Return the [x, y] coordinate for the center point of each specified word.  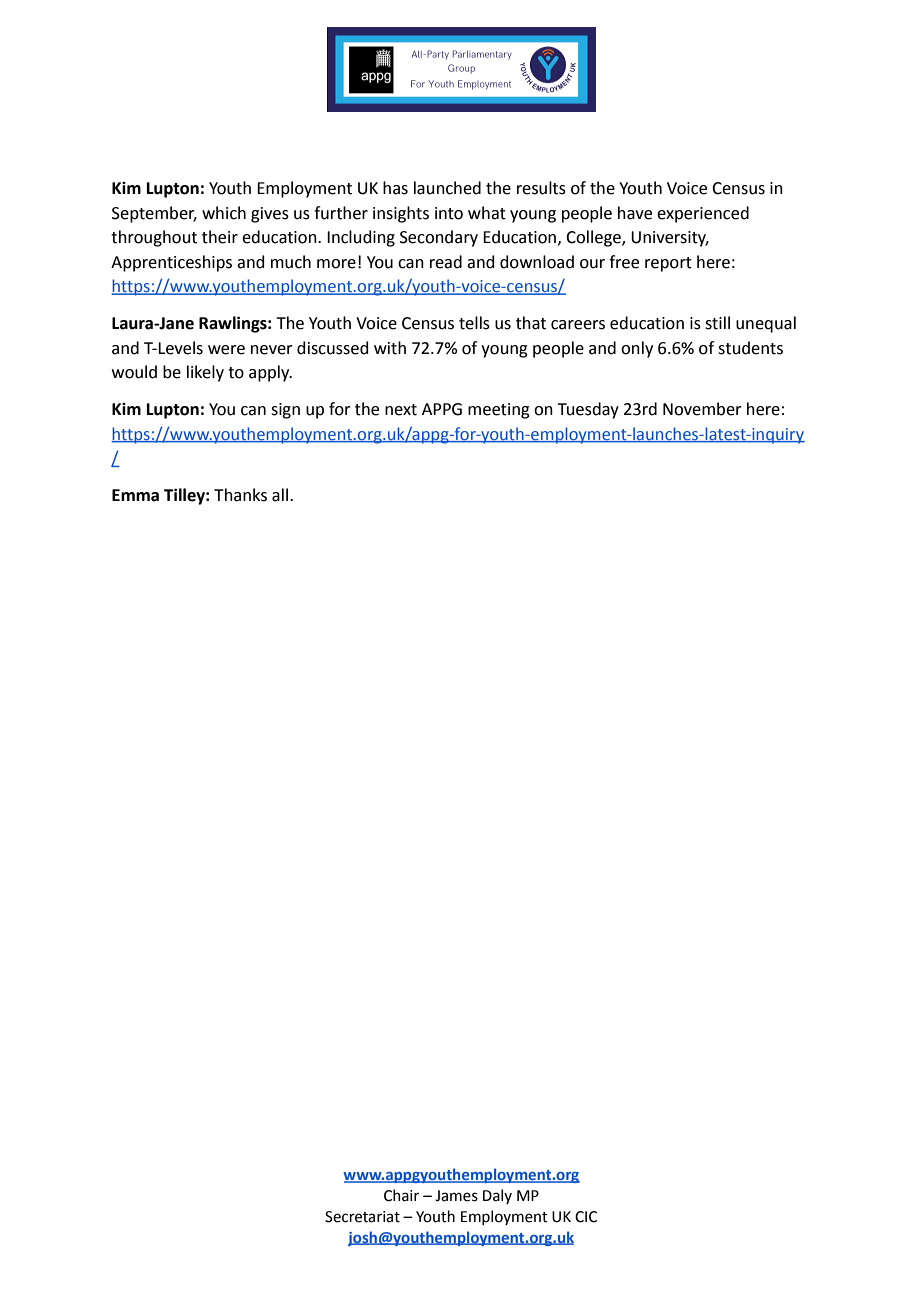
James [456, 1196]
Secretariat [362, 1217]
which [224, 213]
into [449, 213]
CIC [586, 1217]
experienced [703, 214]
